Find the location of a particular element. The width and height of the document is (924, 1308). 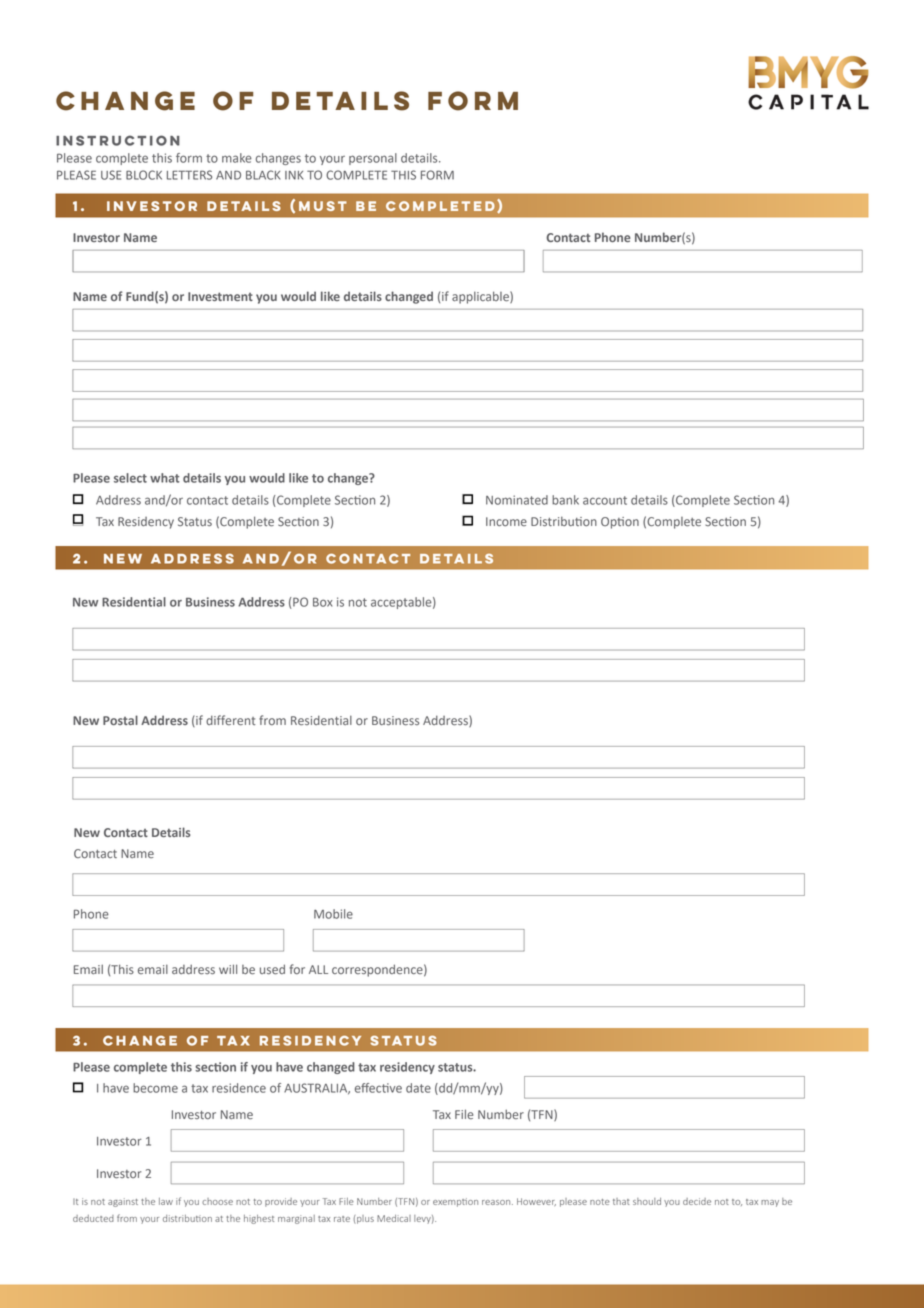

personal is located at coordinates (373, 159).
